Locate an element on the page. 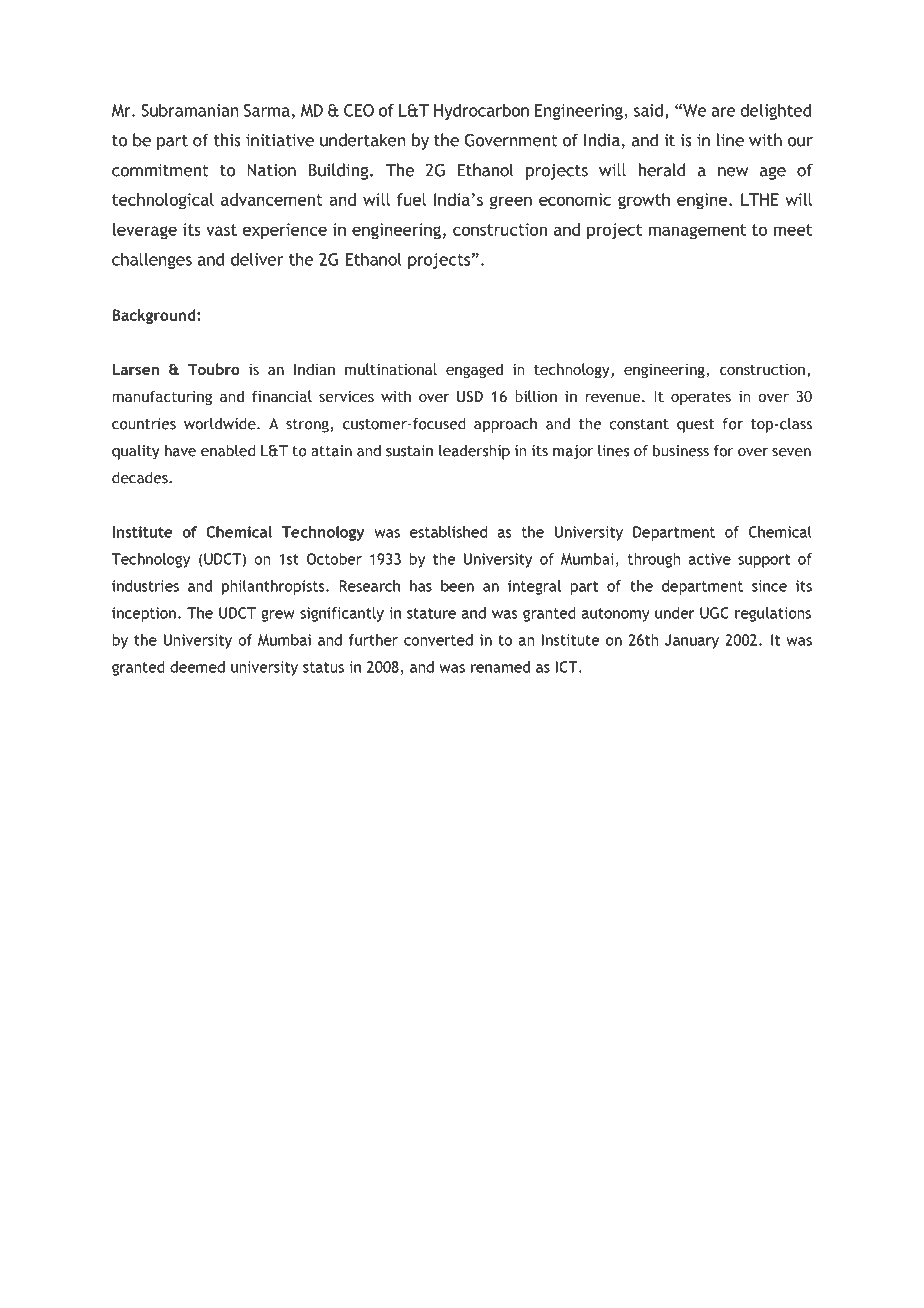 The height and width of the page is (1308, 924). this is located at coordinates (227, 140).
